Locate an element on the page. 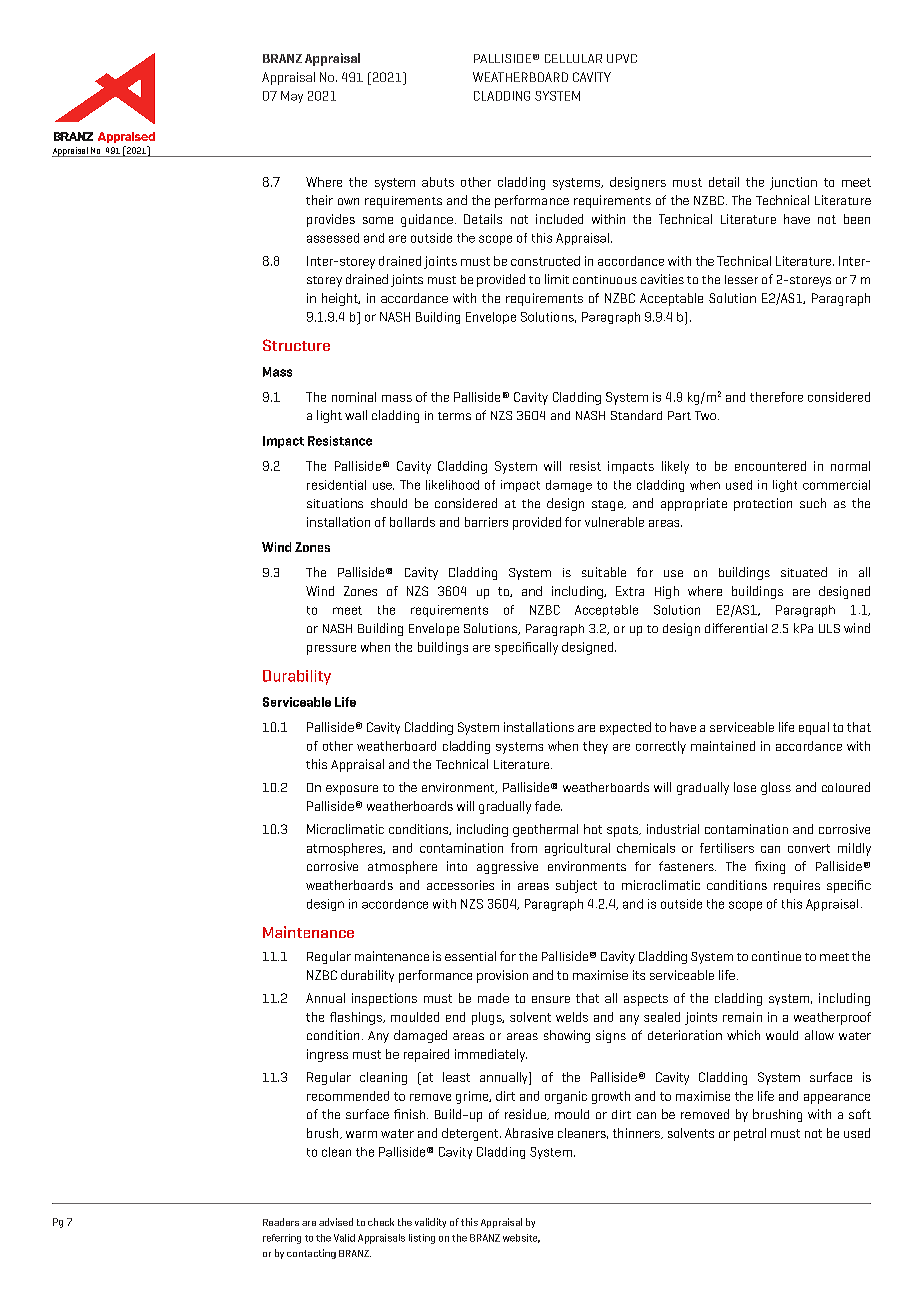  junction is located at coordinates (793, 183).
